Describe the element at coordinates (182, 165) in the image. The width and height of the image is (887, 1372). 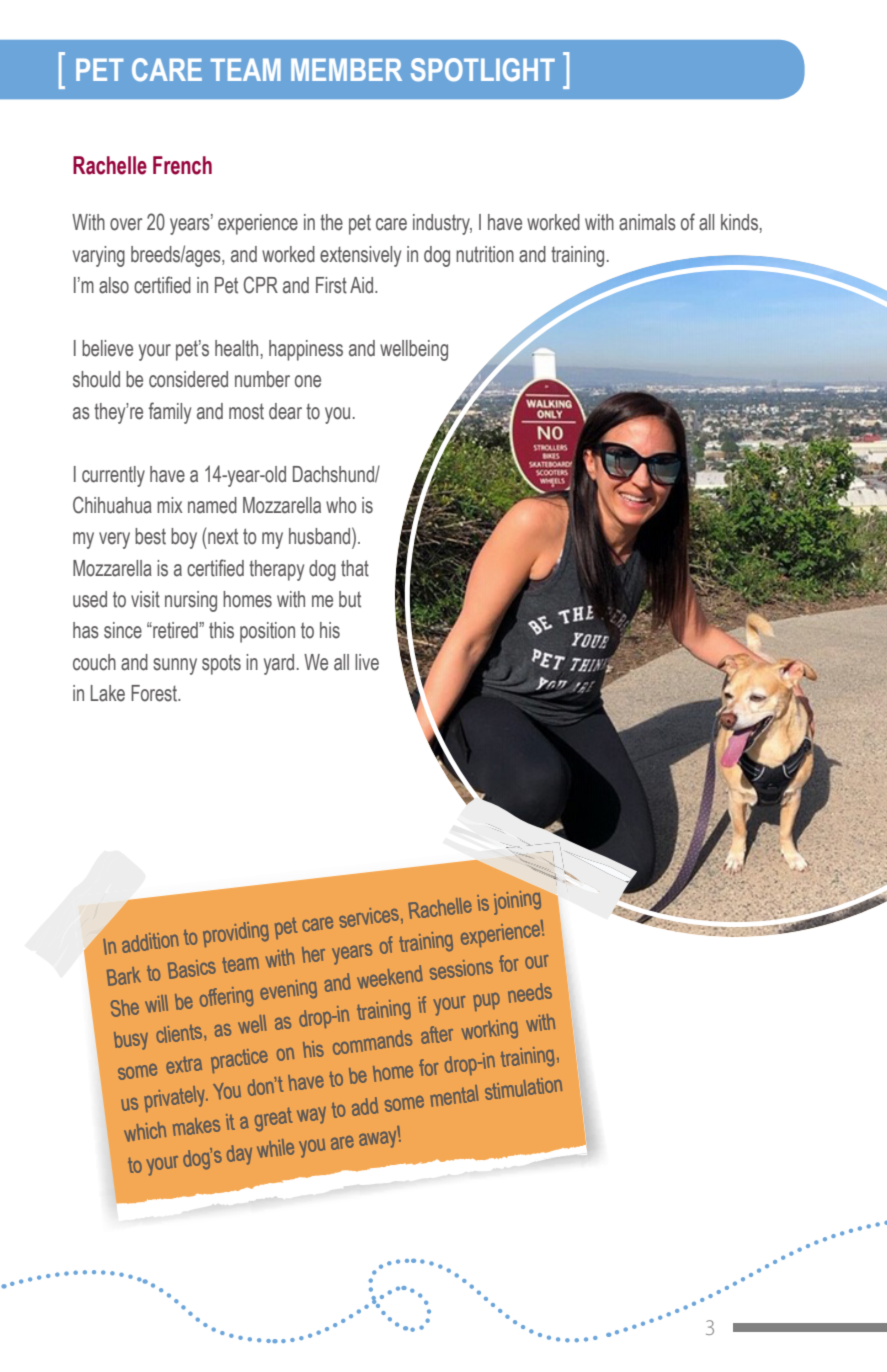
I see `French` at that location.
